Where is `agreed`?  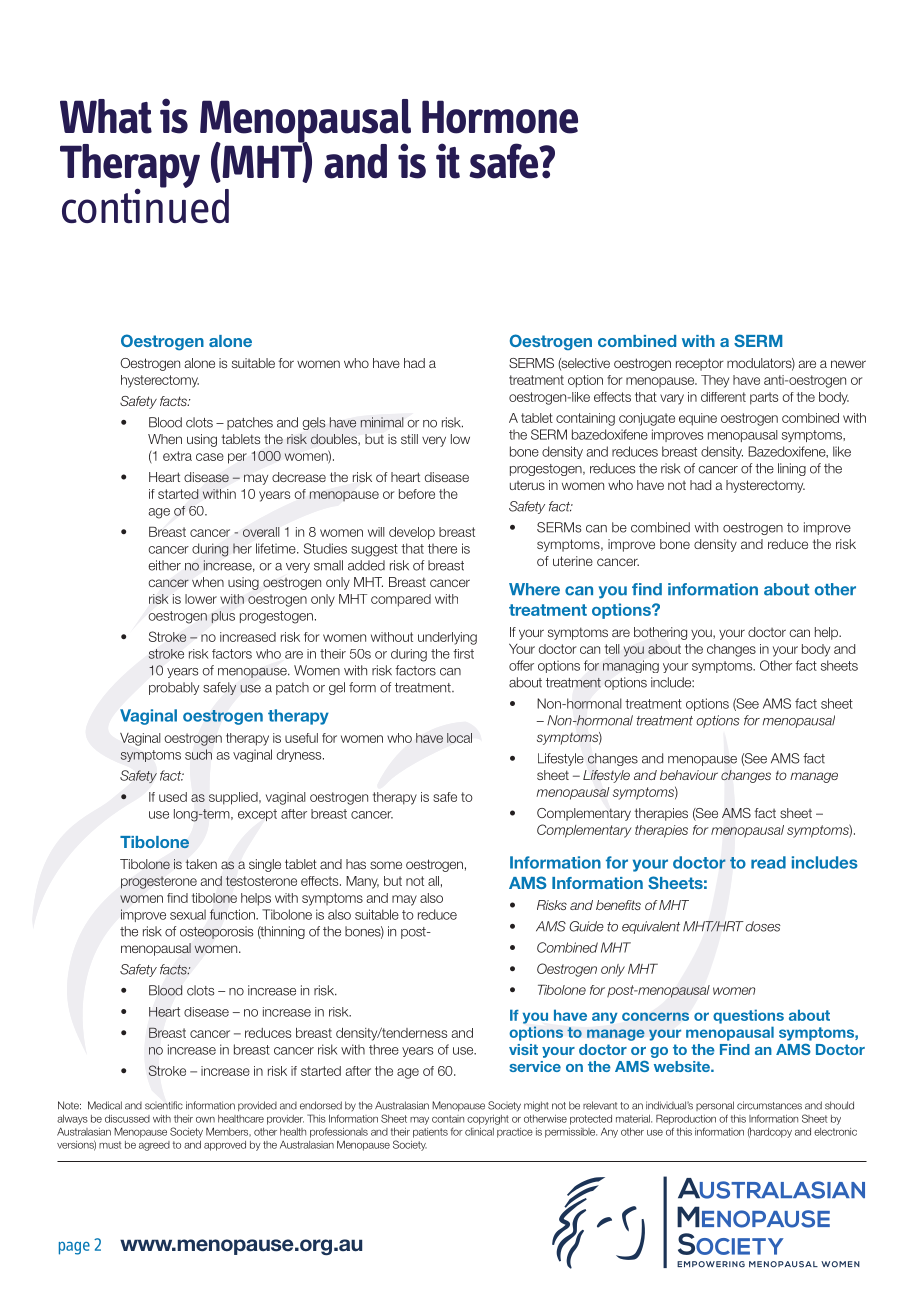 agreed is located at coordinates (154, 1146).
